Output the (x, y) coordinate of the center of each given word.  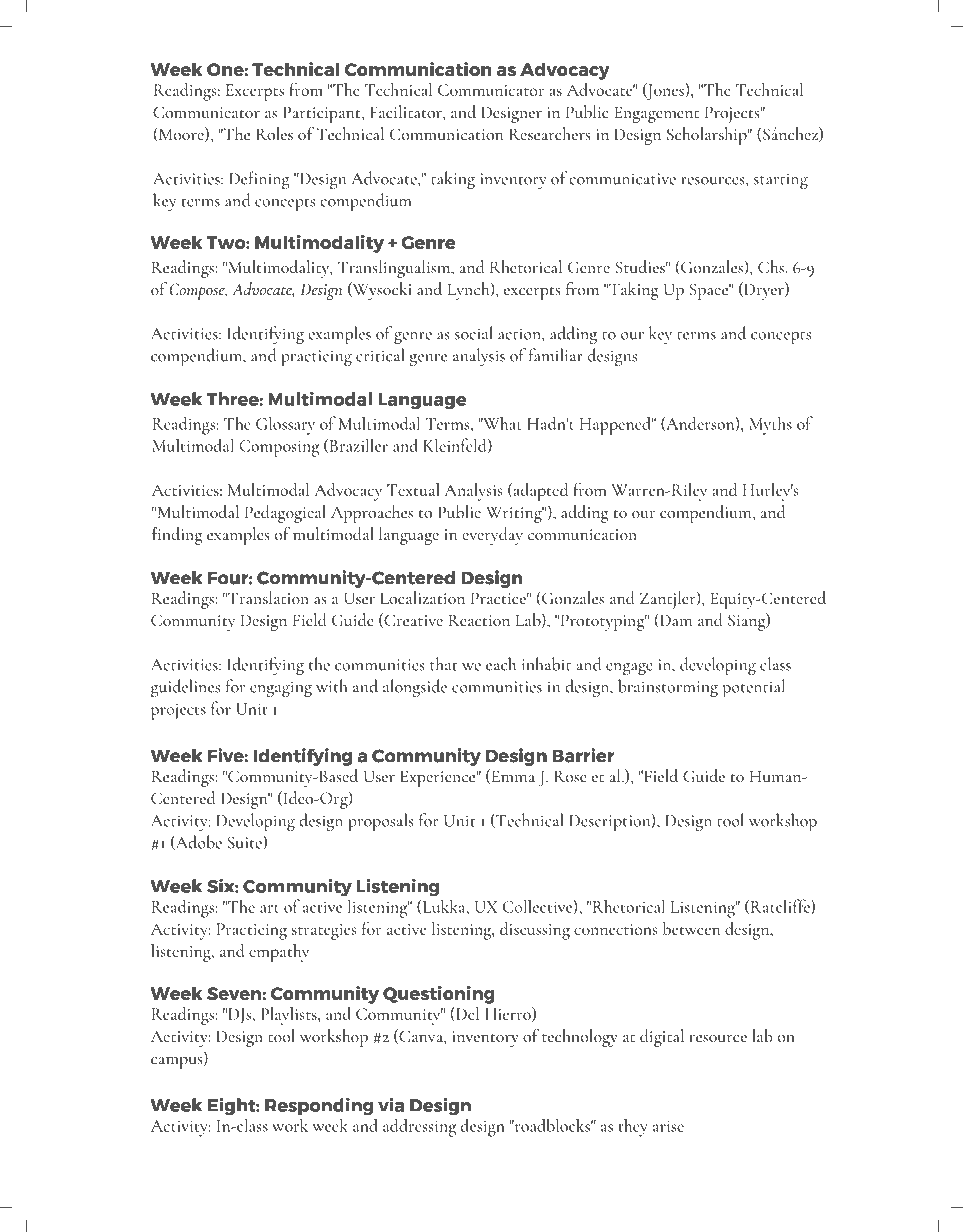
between (691, 928)
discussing (535, 931)
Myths (770, 425)
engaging (281, 689)
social (474, 333)
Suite (245, 842)
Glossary (285, 425)
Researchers (549, 134)
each (501, 664)
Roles (274, 134)
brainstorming (668, 688)
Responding (319, 1106)
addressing (419, 1127)
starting (781, 181)
